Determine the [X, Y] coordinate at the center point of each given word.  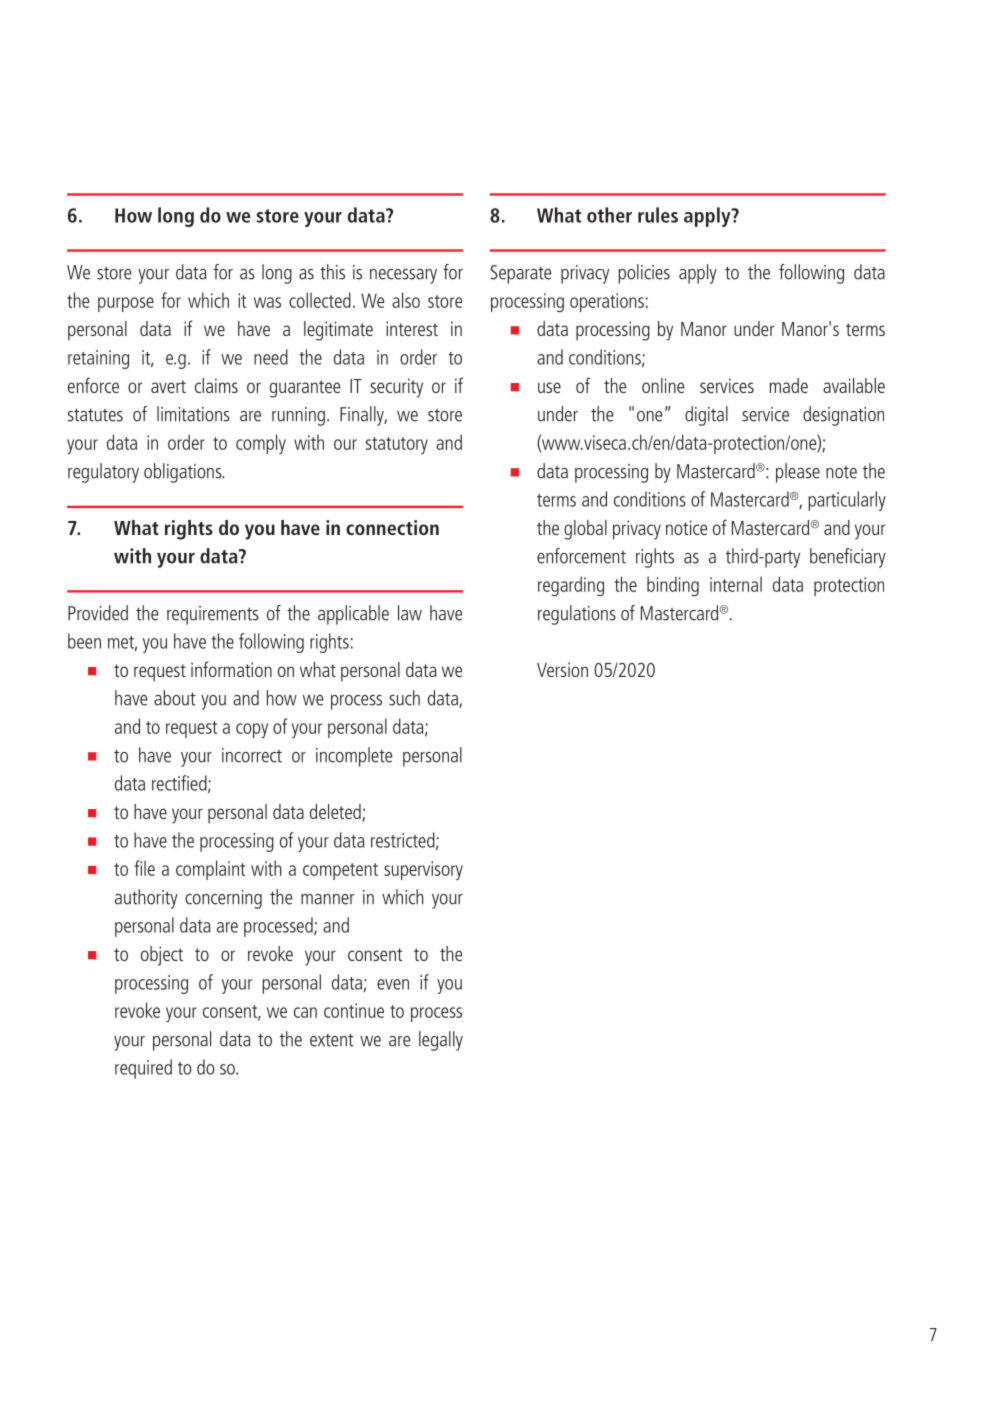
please [798, 473]
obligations [184, 473]
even [393, 984]
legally [441, 1041]
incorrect [252, 755]
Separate [521, 274]
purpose [126, 304]
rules [658, 215]
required [143, 1069]
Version [562, 669]
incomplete [354, 757]
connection [392, 527]
